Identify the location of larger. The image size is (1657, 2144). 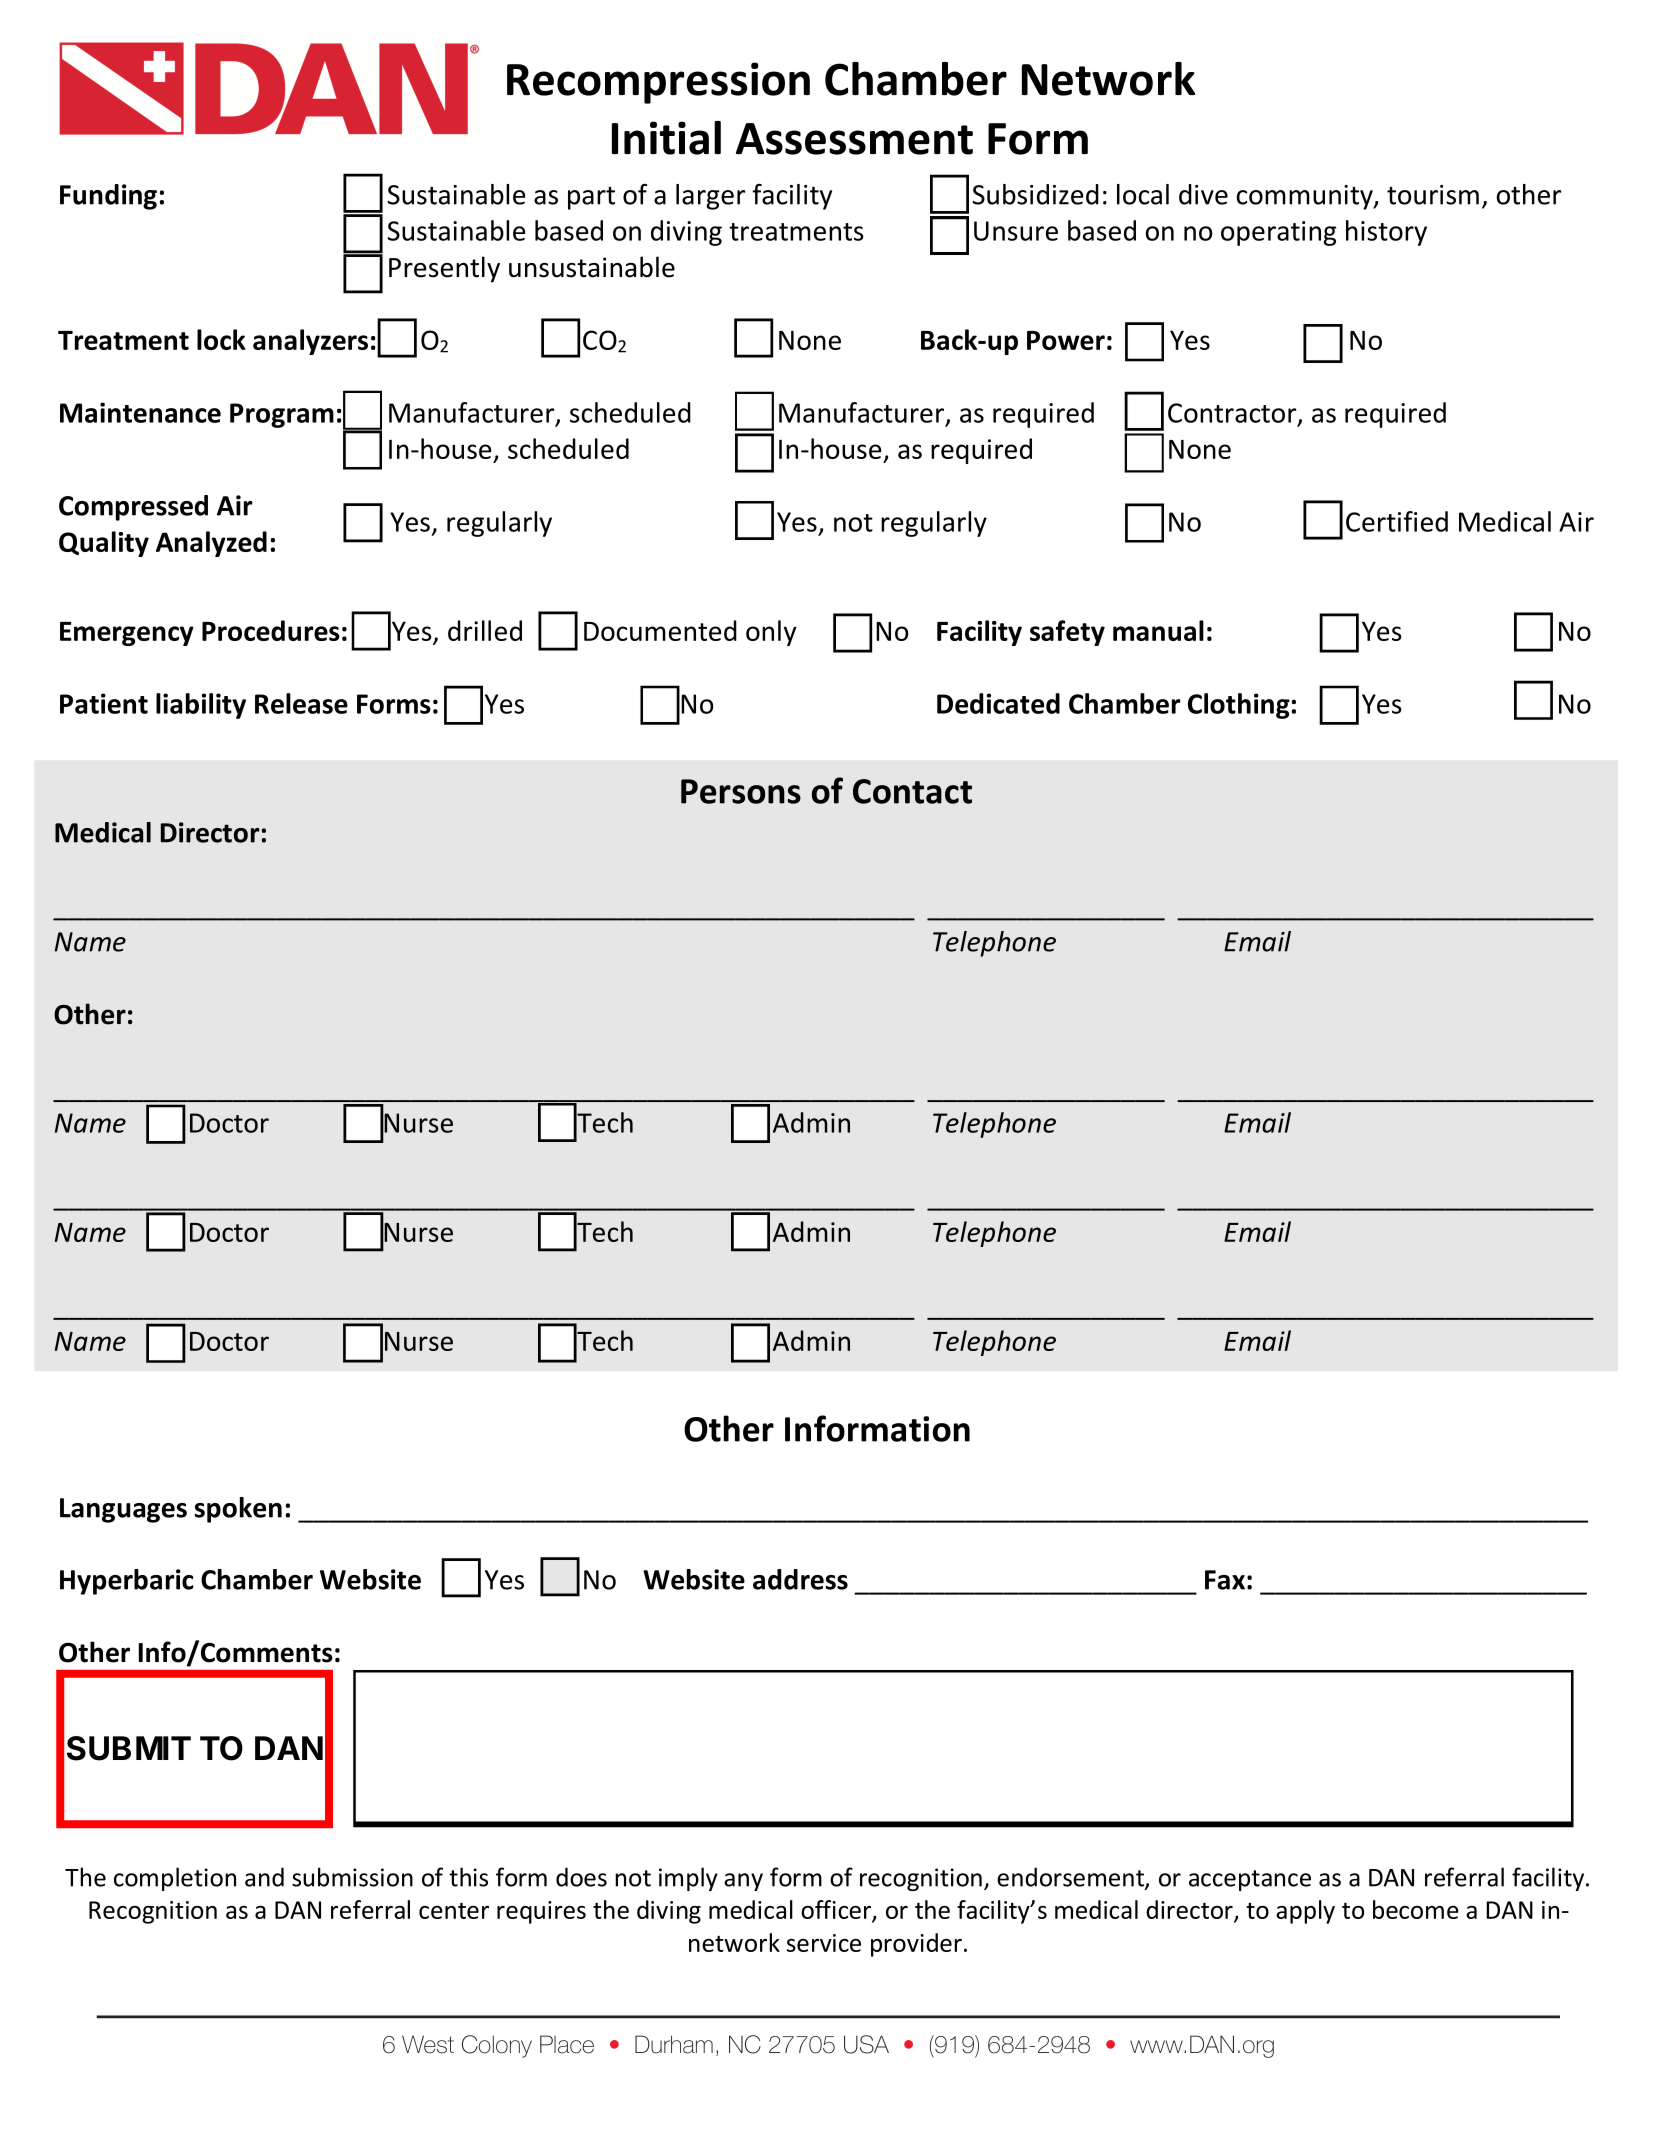
(710, 197).
